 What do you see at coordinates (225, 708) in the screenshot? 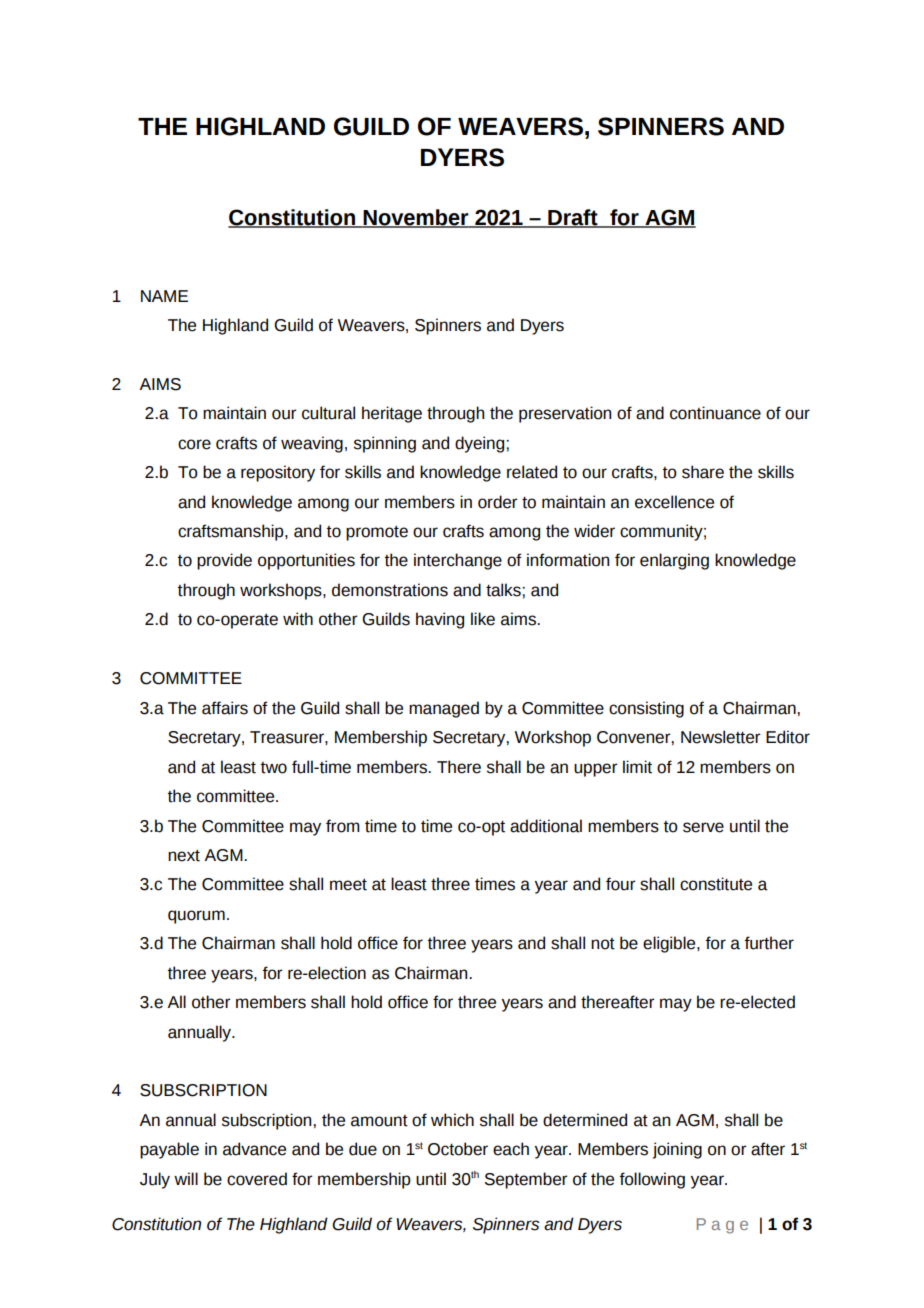
I see `affairs` at bounding box center [225, 708].
